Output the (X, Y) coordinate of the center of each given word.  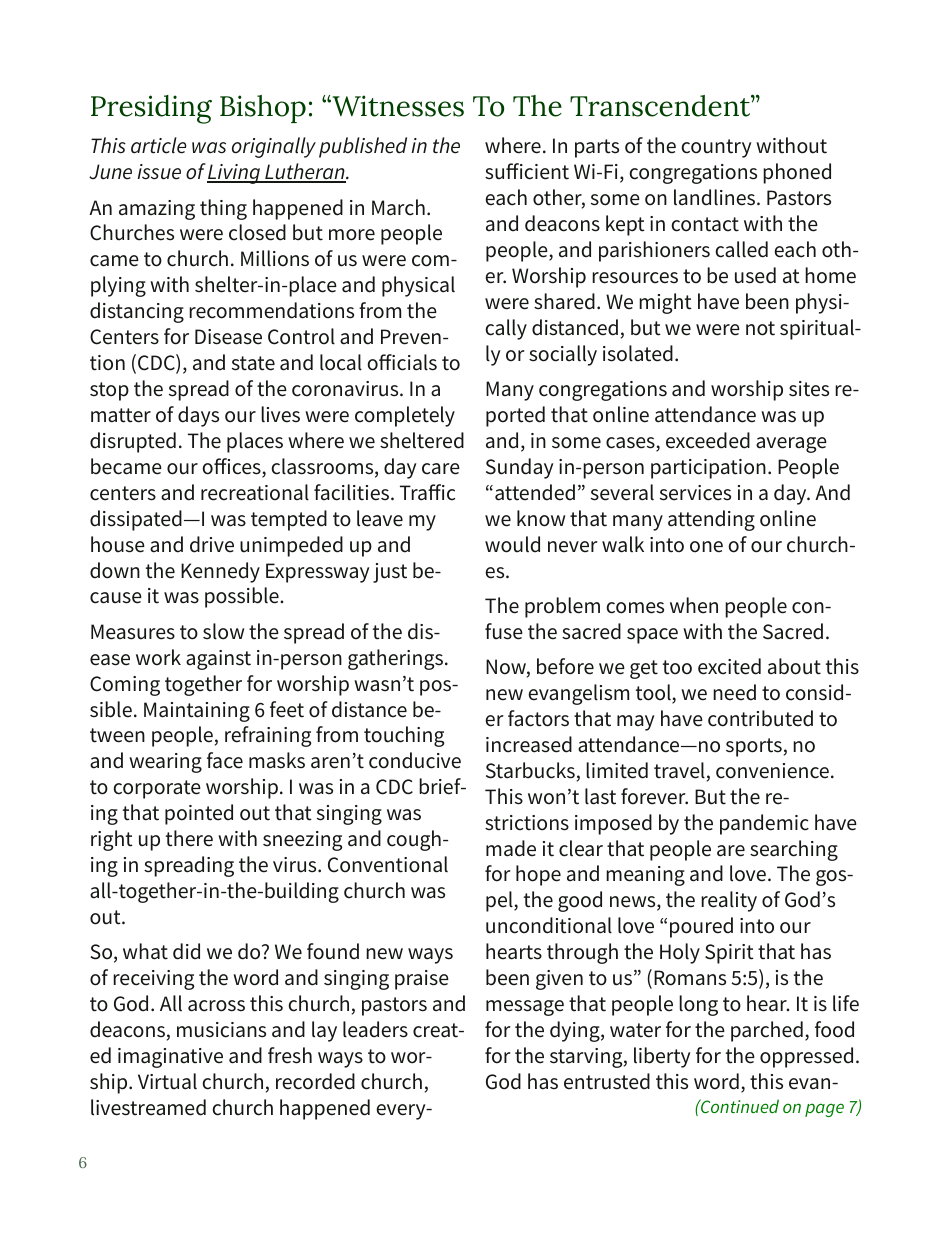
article (158, 145)
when (694, 605)
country (716, 148)
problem (562, 607)
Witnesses (397, 106)
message (525, 1008)
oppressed (806, 1057)
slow (223, 631)
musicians (221, 1030)
